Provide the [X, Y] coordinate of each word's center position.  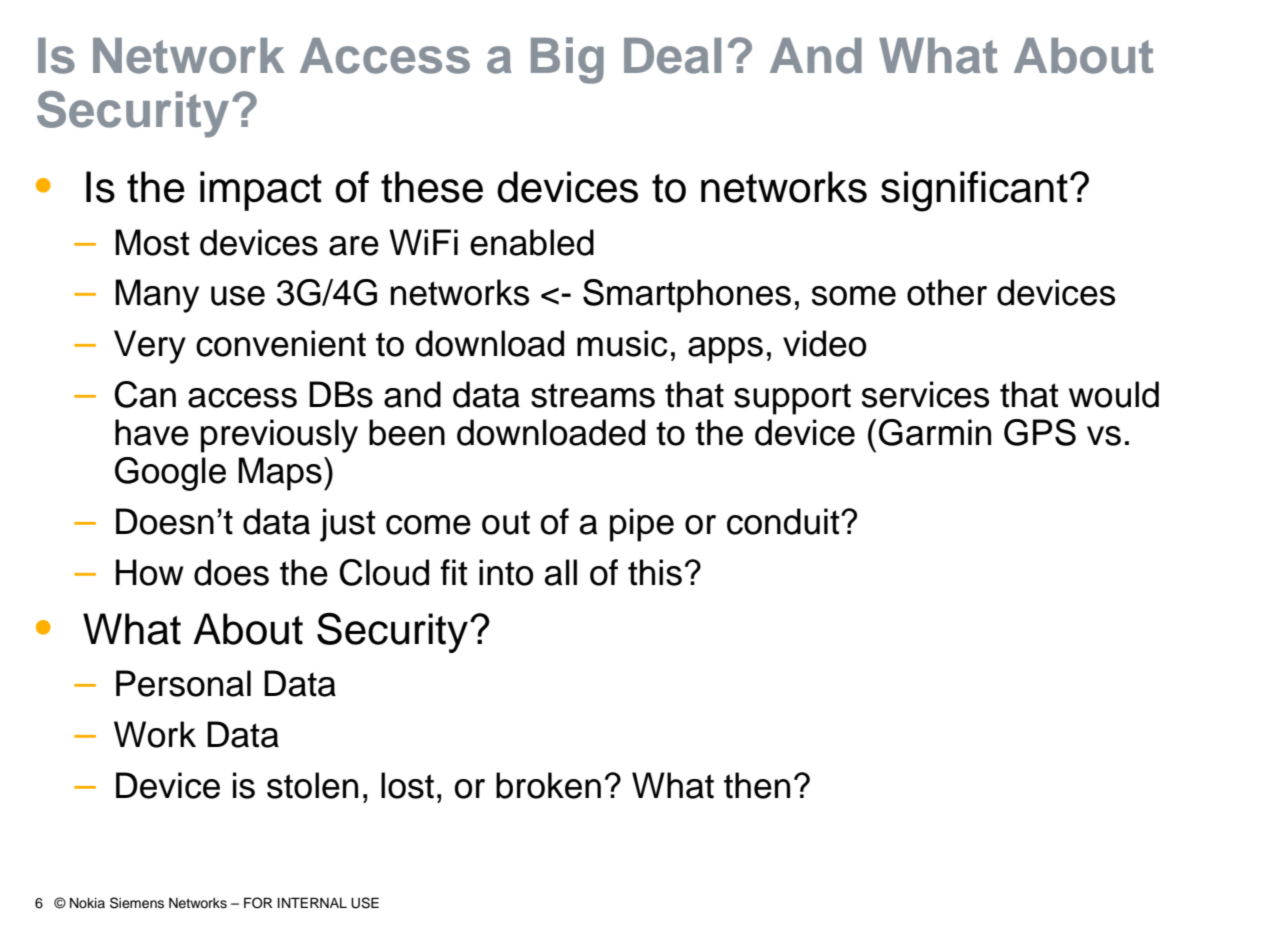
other [947, 292]
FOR [258, 903]
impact [261, 191]
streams [593, 395]
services [925, 394]
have [152, 432]
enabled [532, 242]
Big [567, 60]
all [561, 572]
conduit [784, 521]
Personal [183, 683]
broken [548, 785]
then [757, 785]
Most [152, 242]
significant [974, 191]
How [150, 572]
